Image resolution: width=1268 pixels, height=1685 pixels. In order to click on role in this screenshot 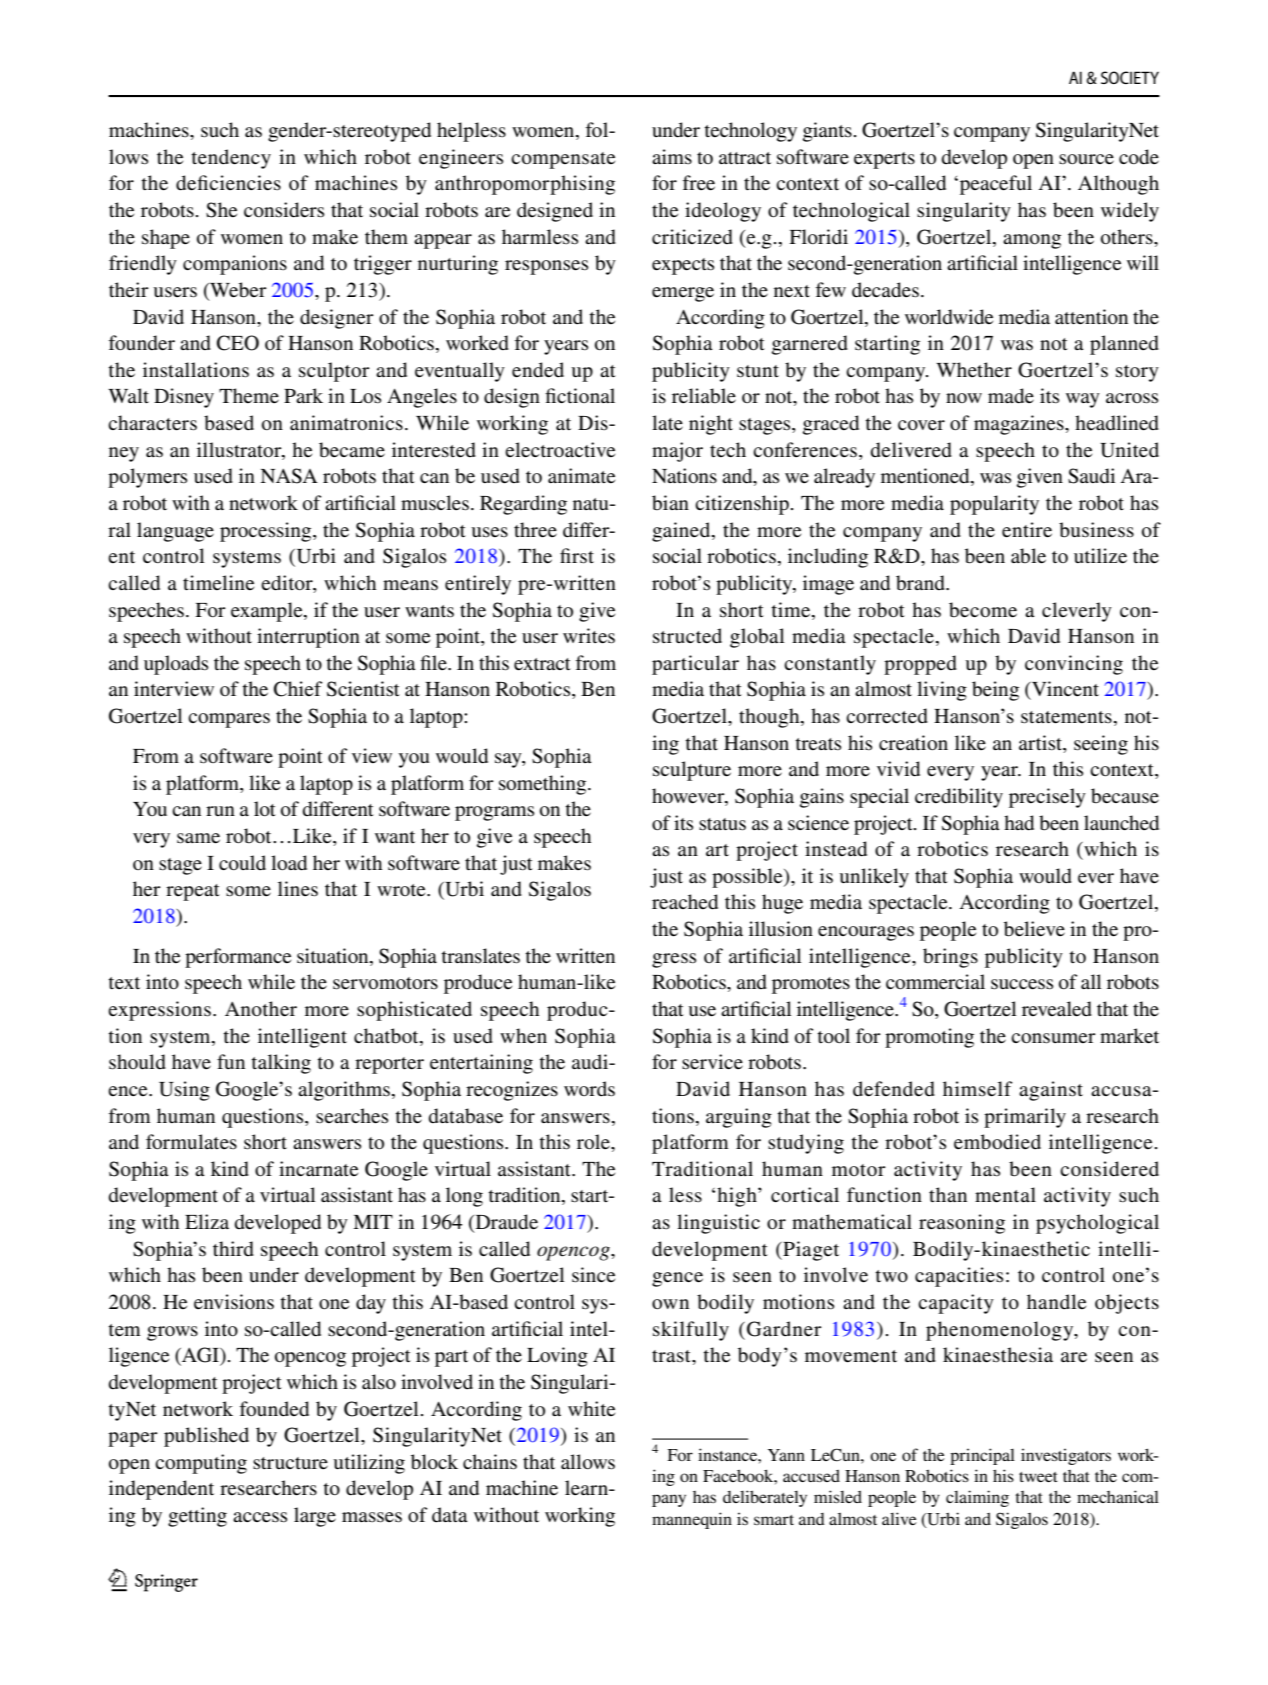, I will do `click(594, 1142)`.
